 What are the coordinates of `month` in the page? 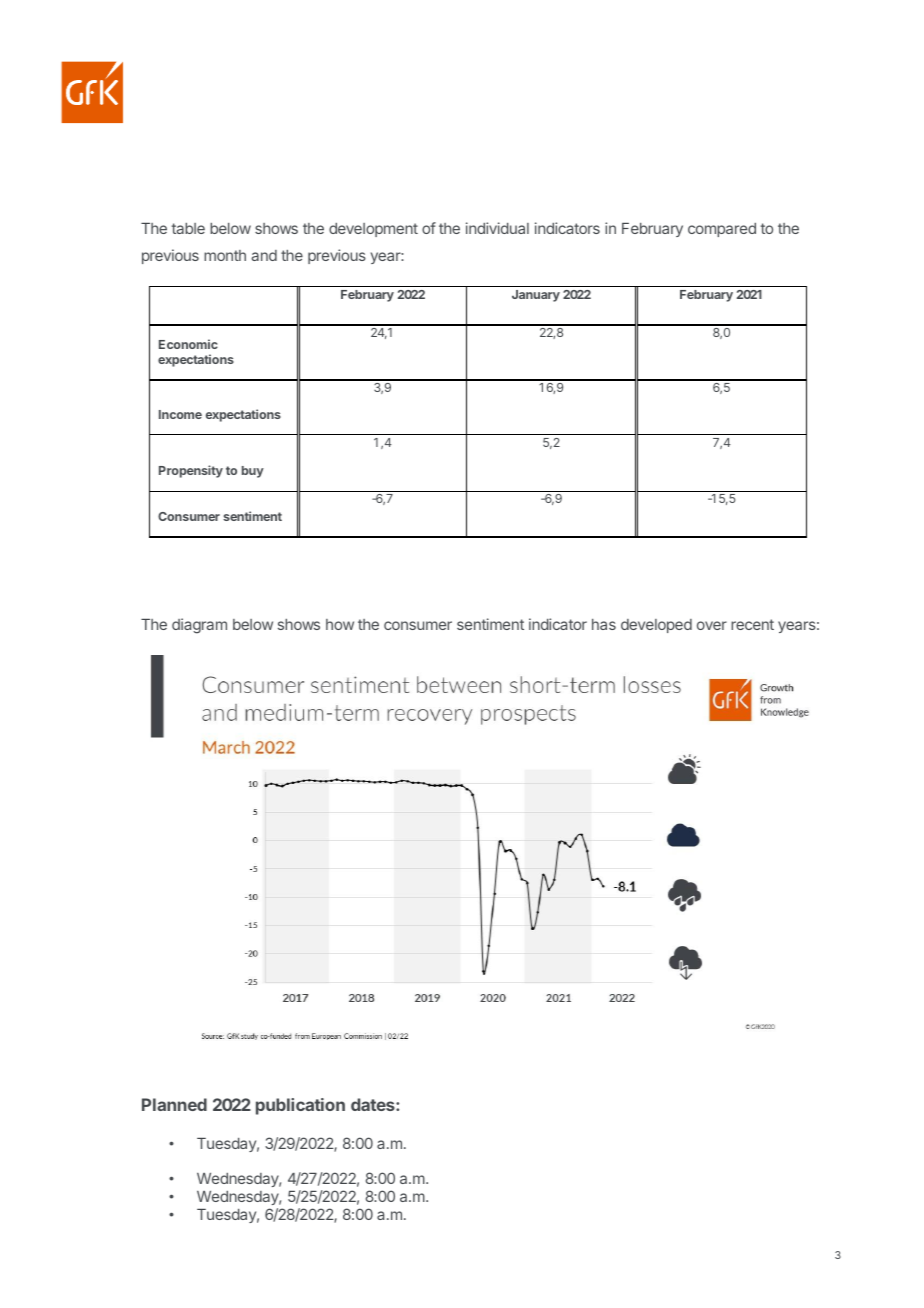 It's located at (225, 255).
